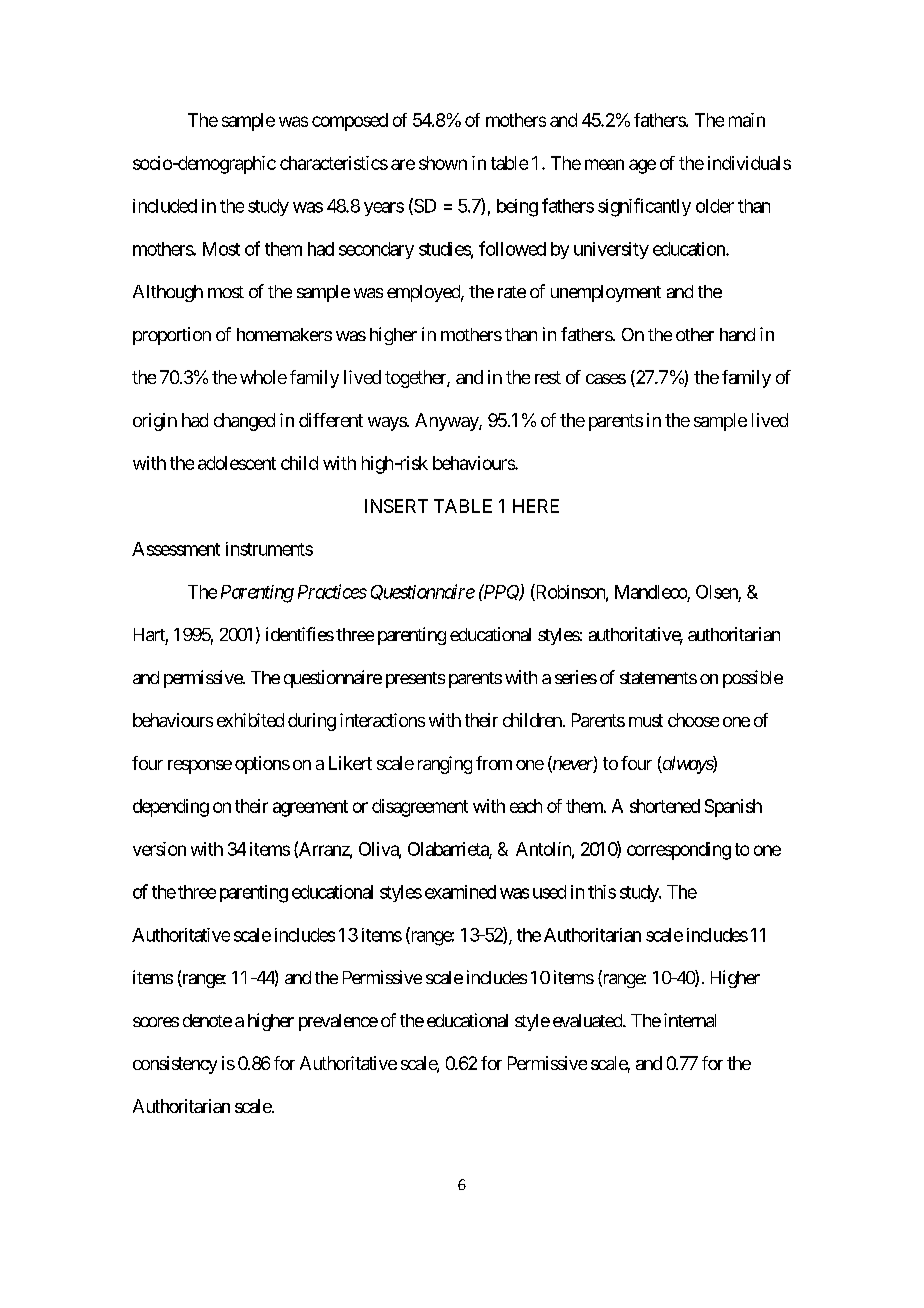 The image size is (924, 1308). I want to click on adolescent, so click(237, 463).
